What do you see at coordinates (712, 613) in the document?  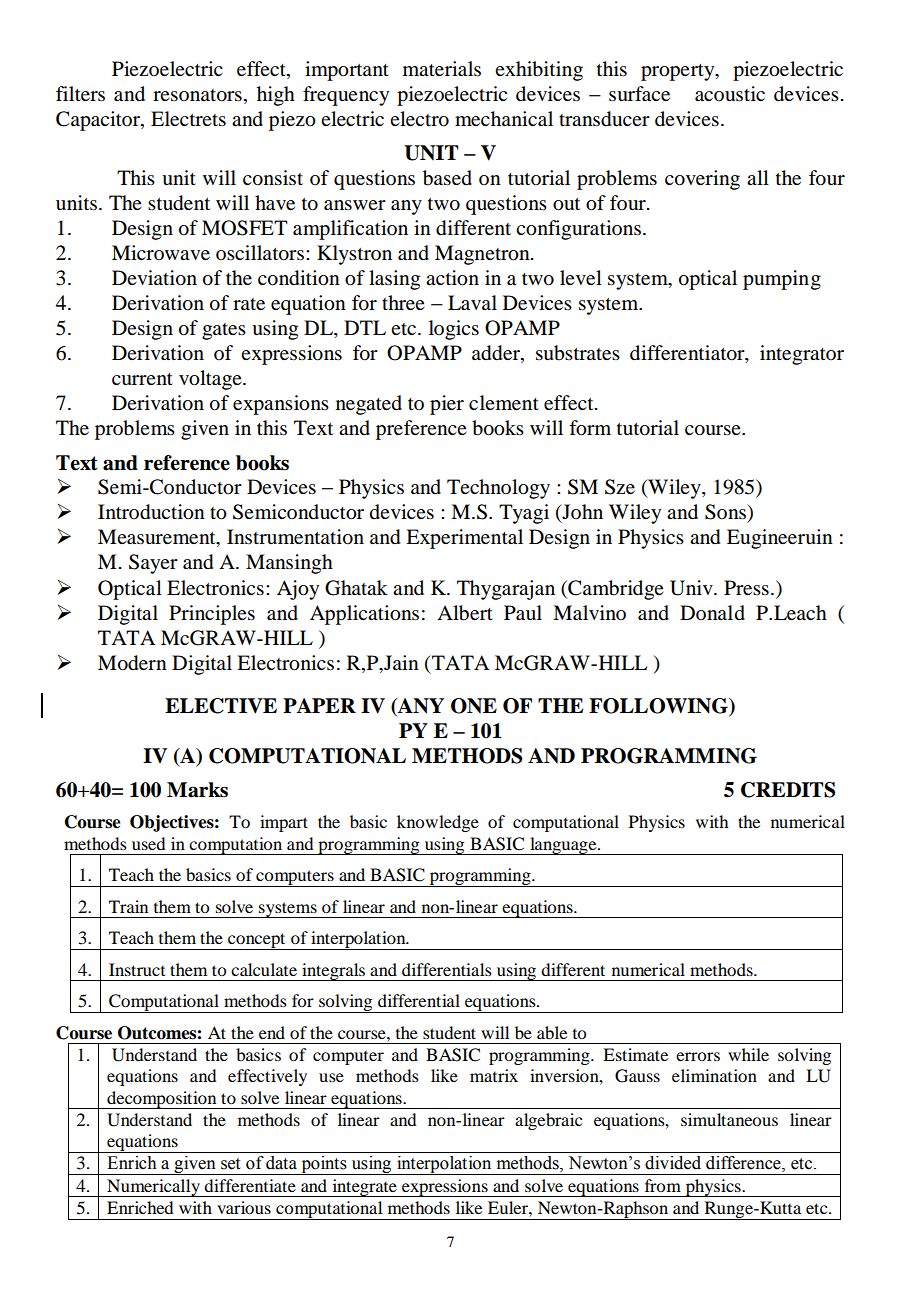 I see `Donald` at bounding box center [712, 613].
